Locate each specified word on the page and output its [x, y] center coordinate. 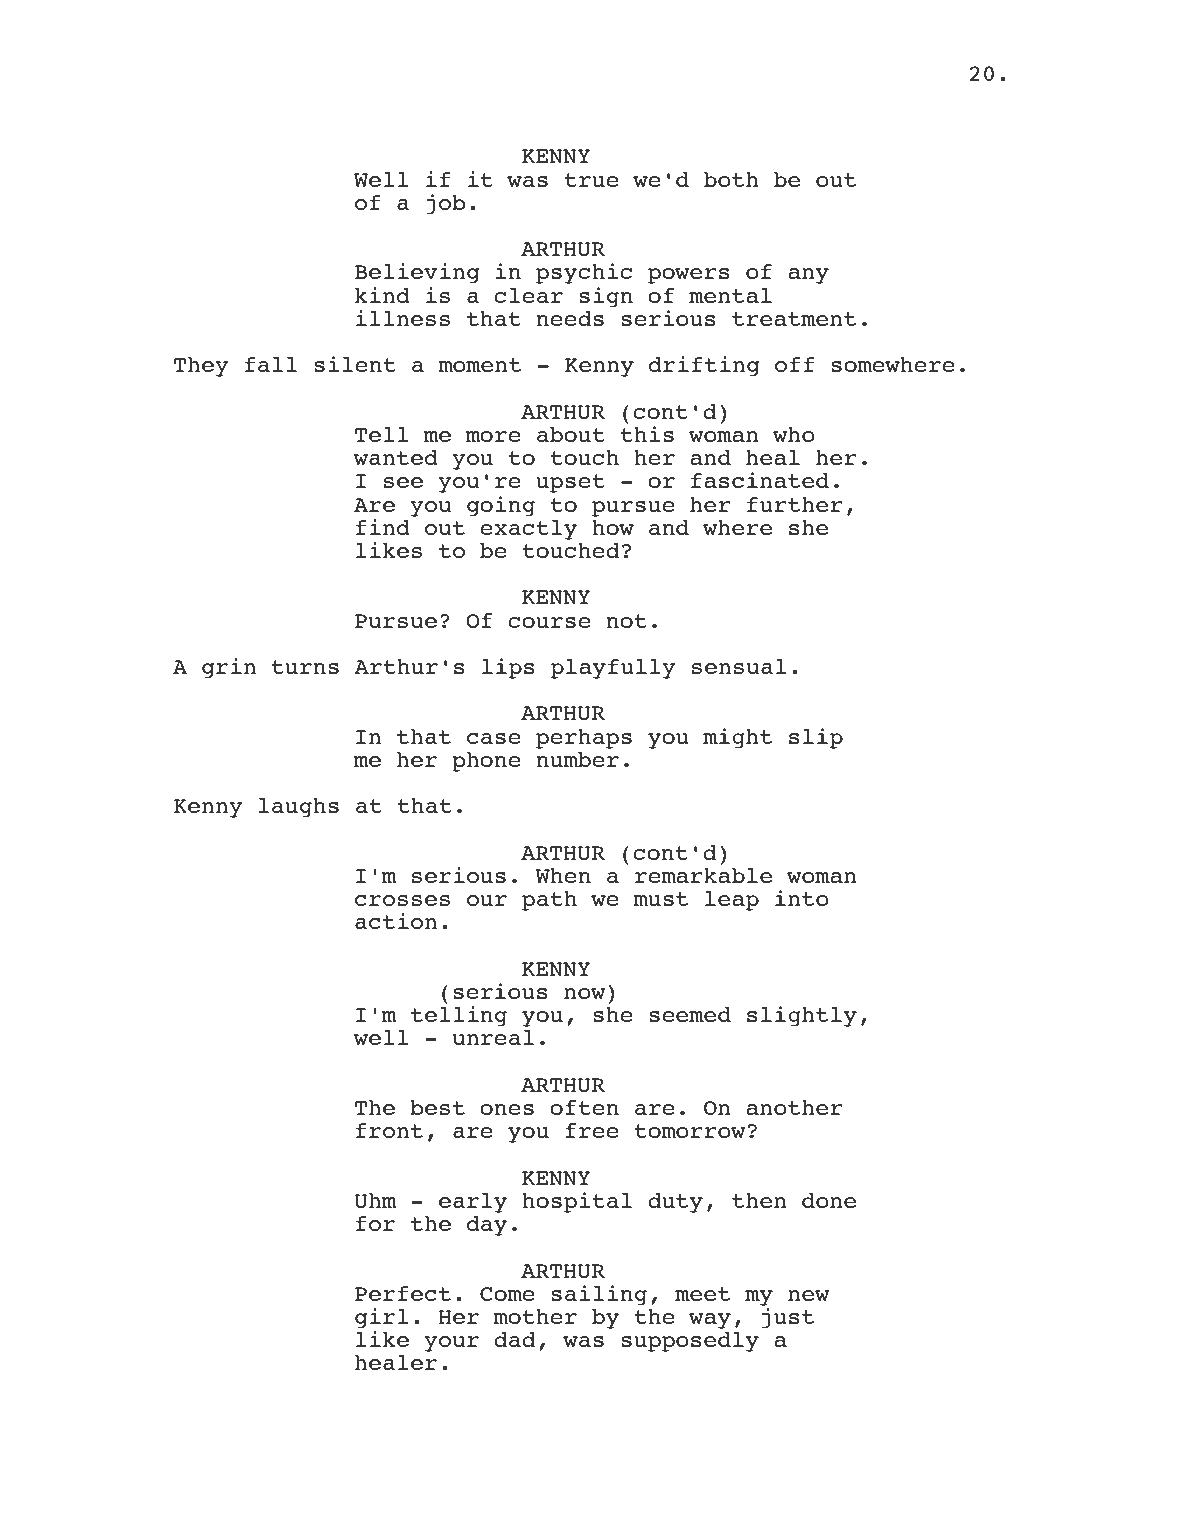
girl [382, 1318]
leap [732, 901]
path [549, 901]
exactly [528, 530]
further [795, 504]
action [396, 921]
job [446, 204]
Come [507, 1294]
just [788, 1318]
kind [382, 295]
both [731, 179]
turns [305, 667]
